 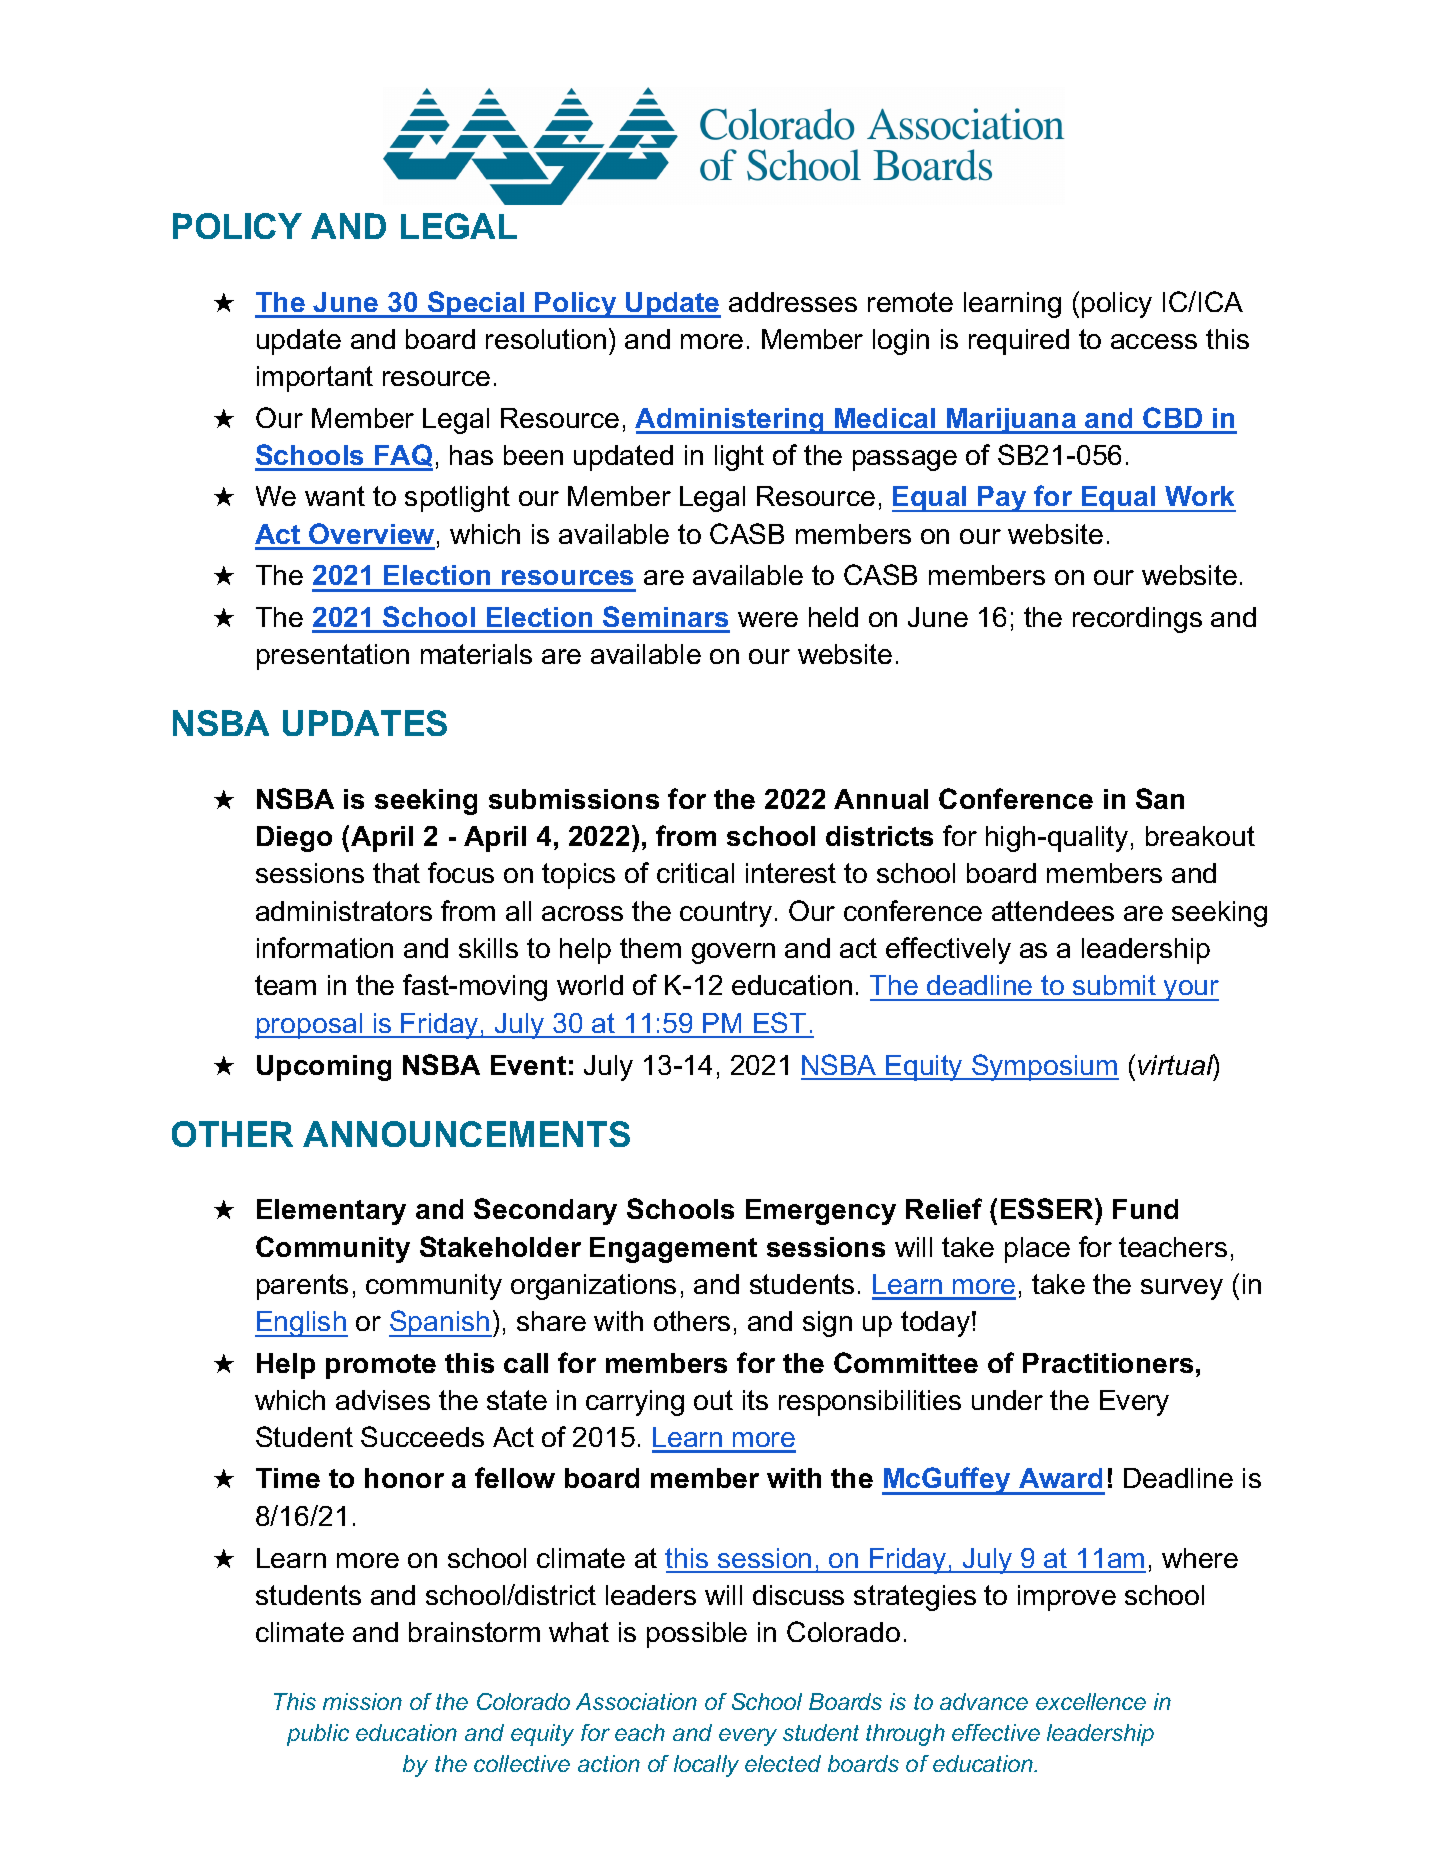 What do you see at coordinates (381, 1366) in the screenshot?
I see `promote` at bounding box center [381, 1366].
